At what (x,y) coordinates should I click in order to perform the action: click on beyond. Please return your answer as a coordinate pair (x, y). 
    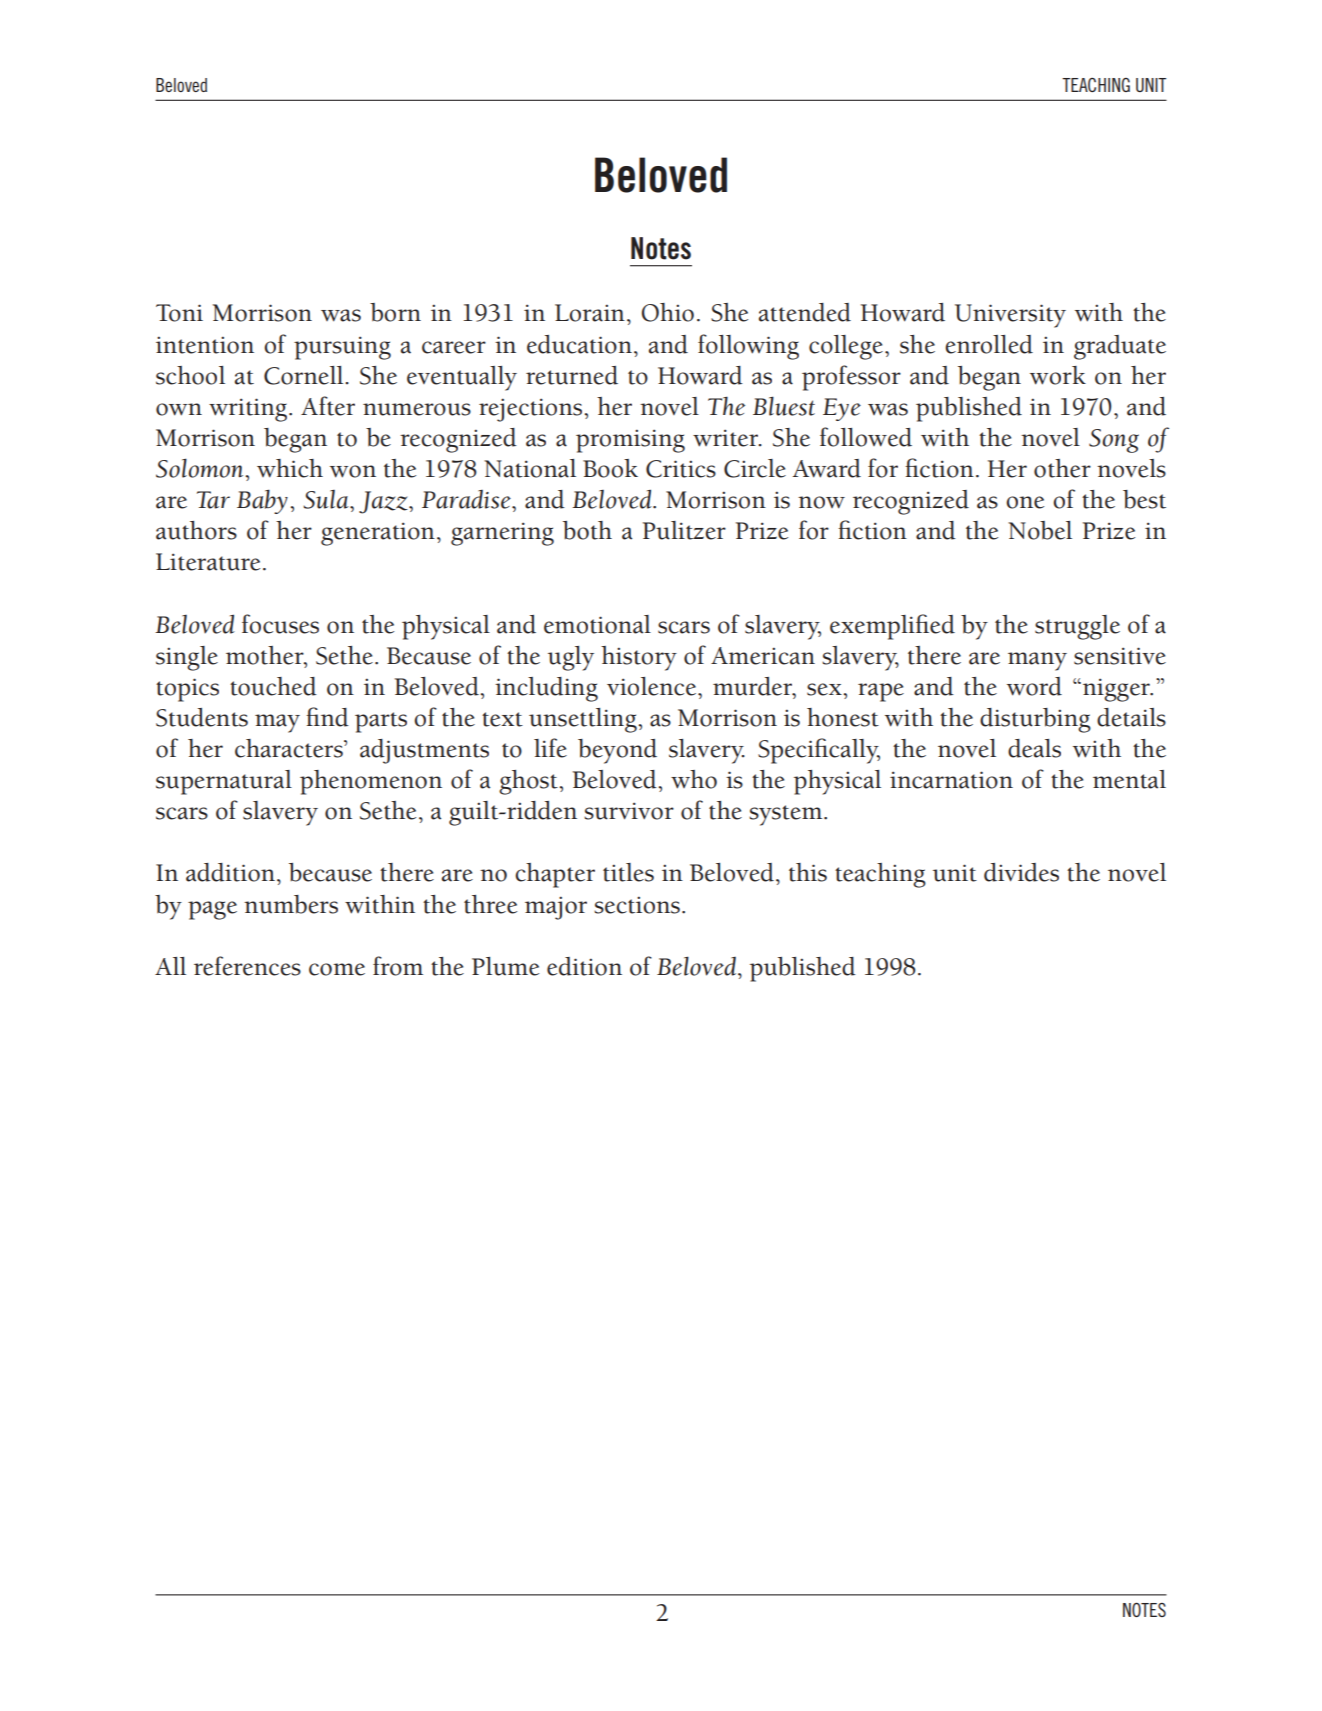
    Looking at the image, I should click on (617, 751).
